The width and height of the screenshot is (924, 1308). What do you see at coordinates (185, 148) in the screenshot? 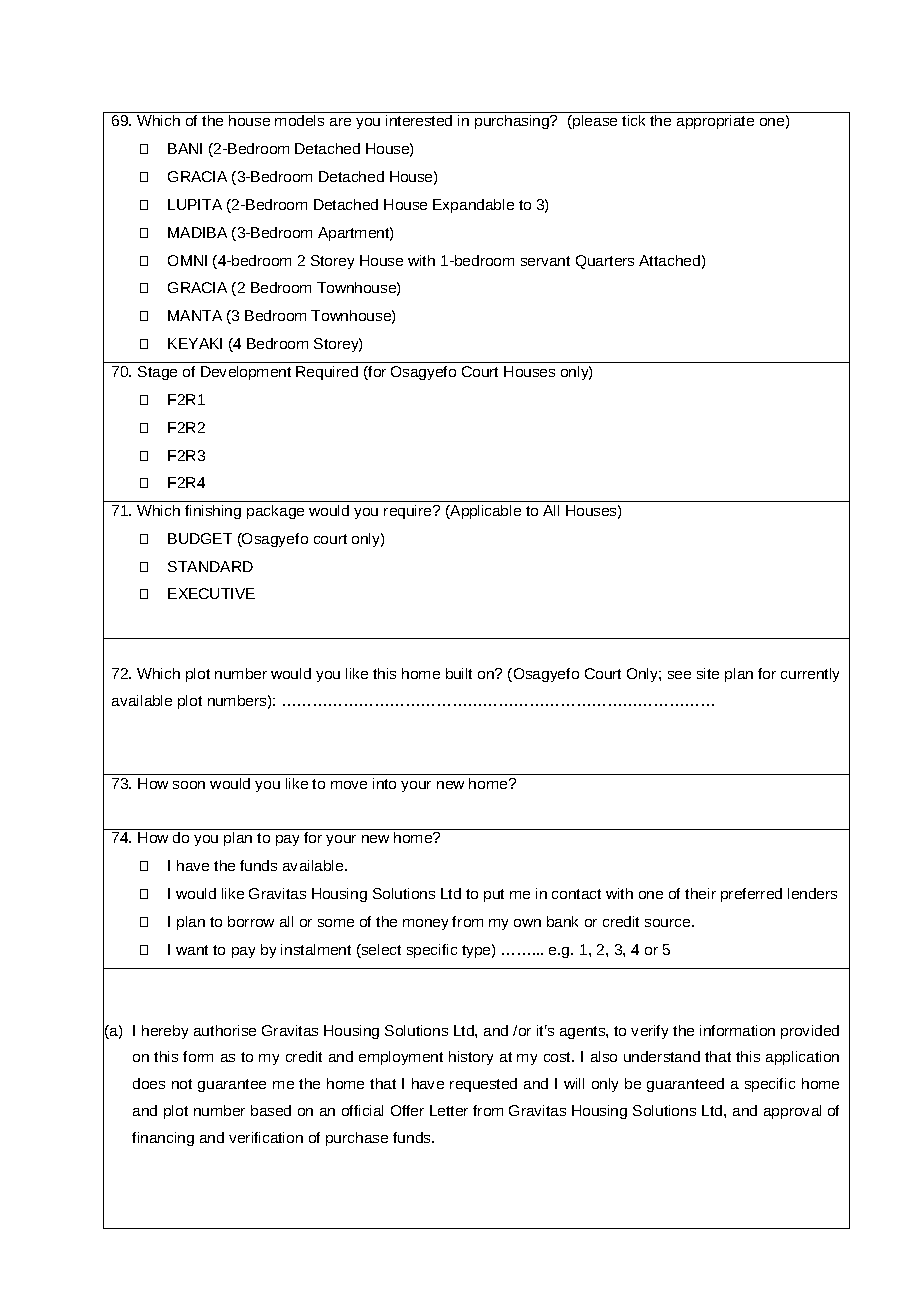
I see `BANI` at bounding box center [185, 148].
